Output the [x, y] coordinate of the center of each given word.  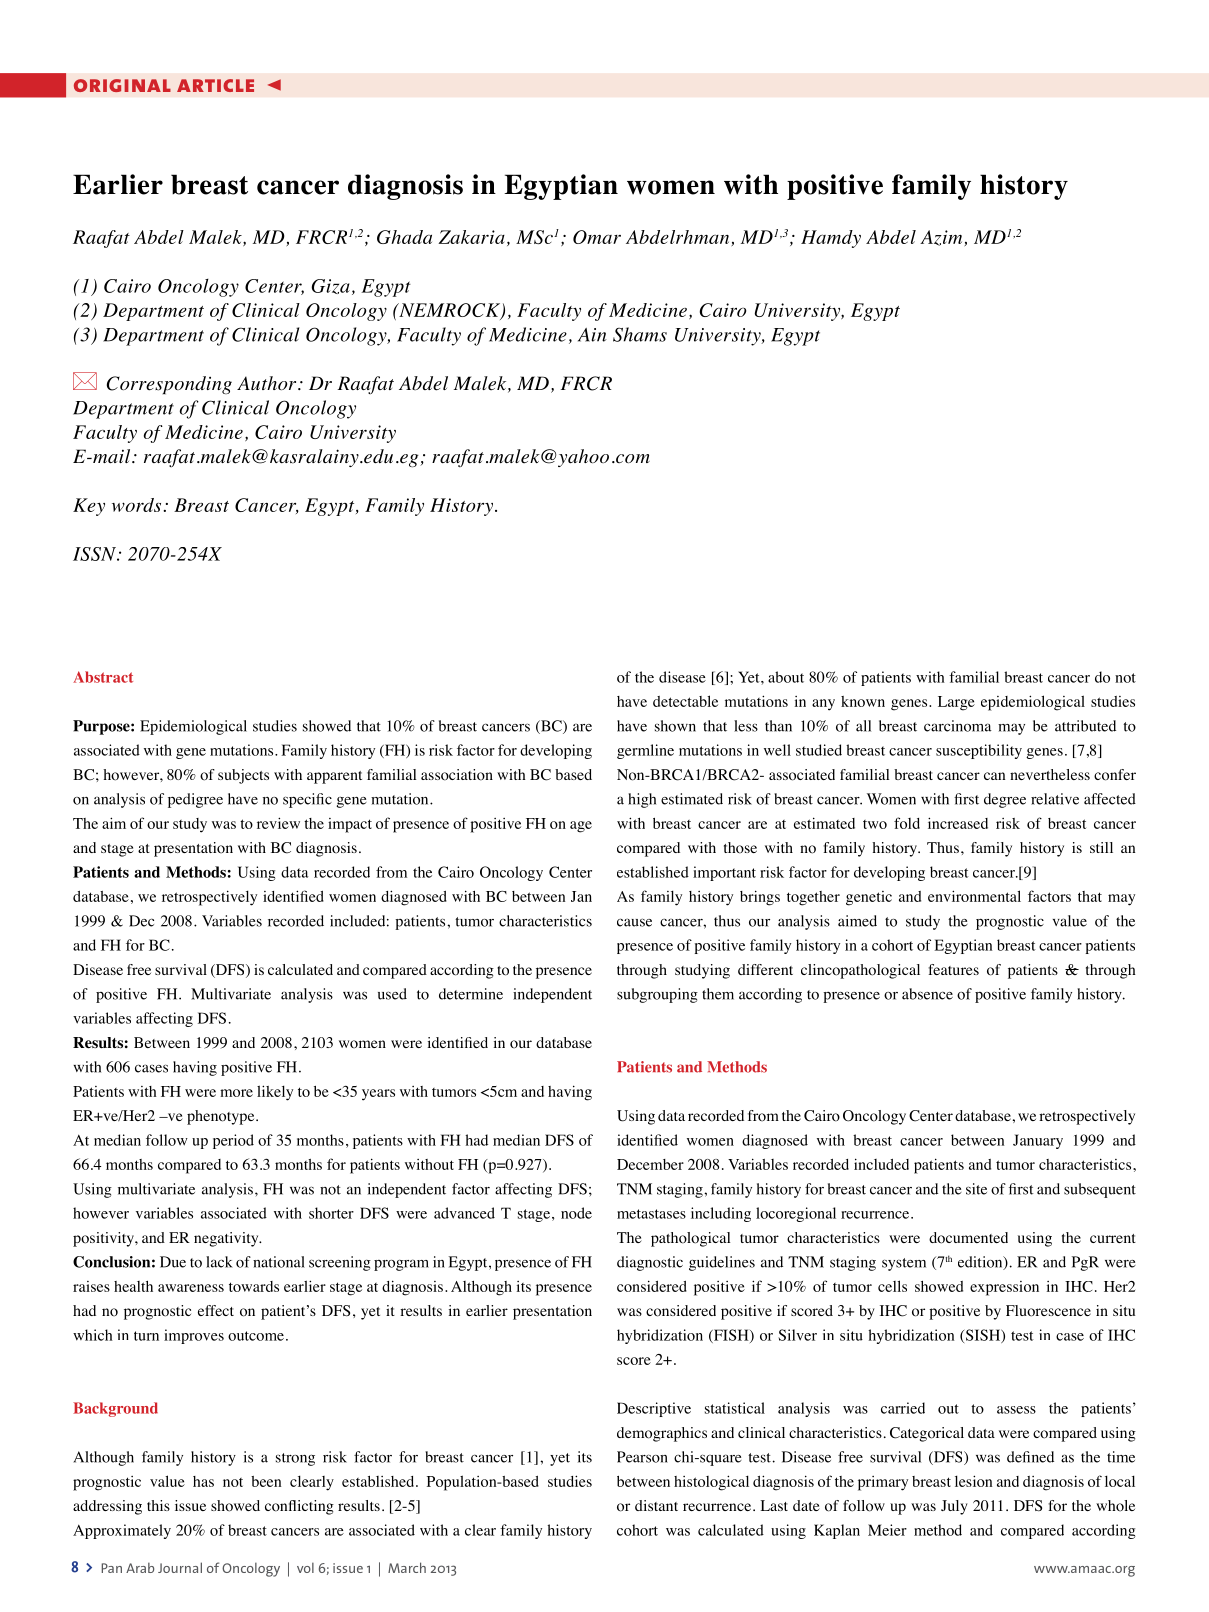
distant [656, 1505]
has [203, 1481]
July [954, 1507]
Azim [941, 238]
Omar [597, 237]
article [215, 85]
